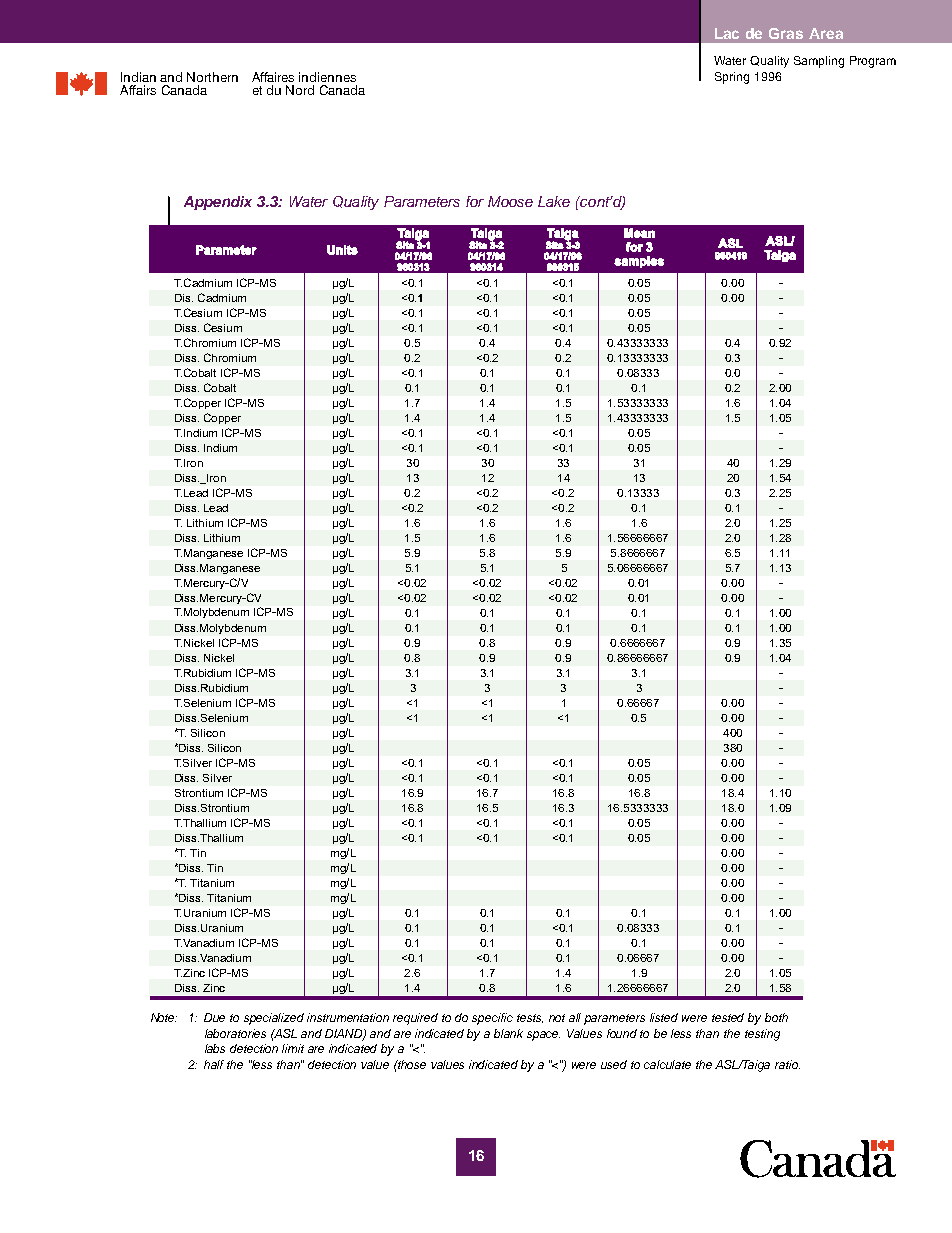 The image size is (952, 1233). I want to click on both, so click(776, 1017).
